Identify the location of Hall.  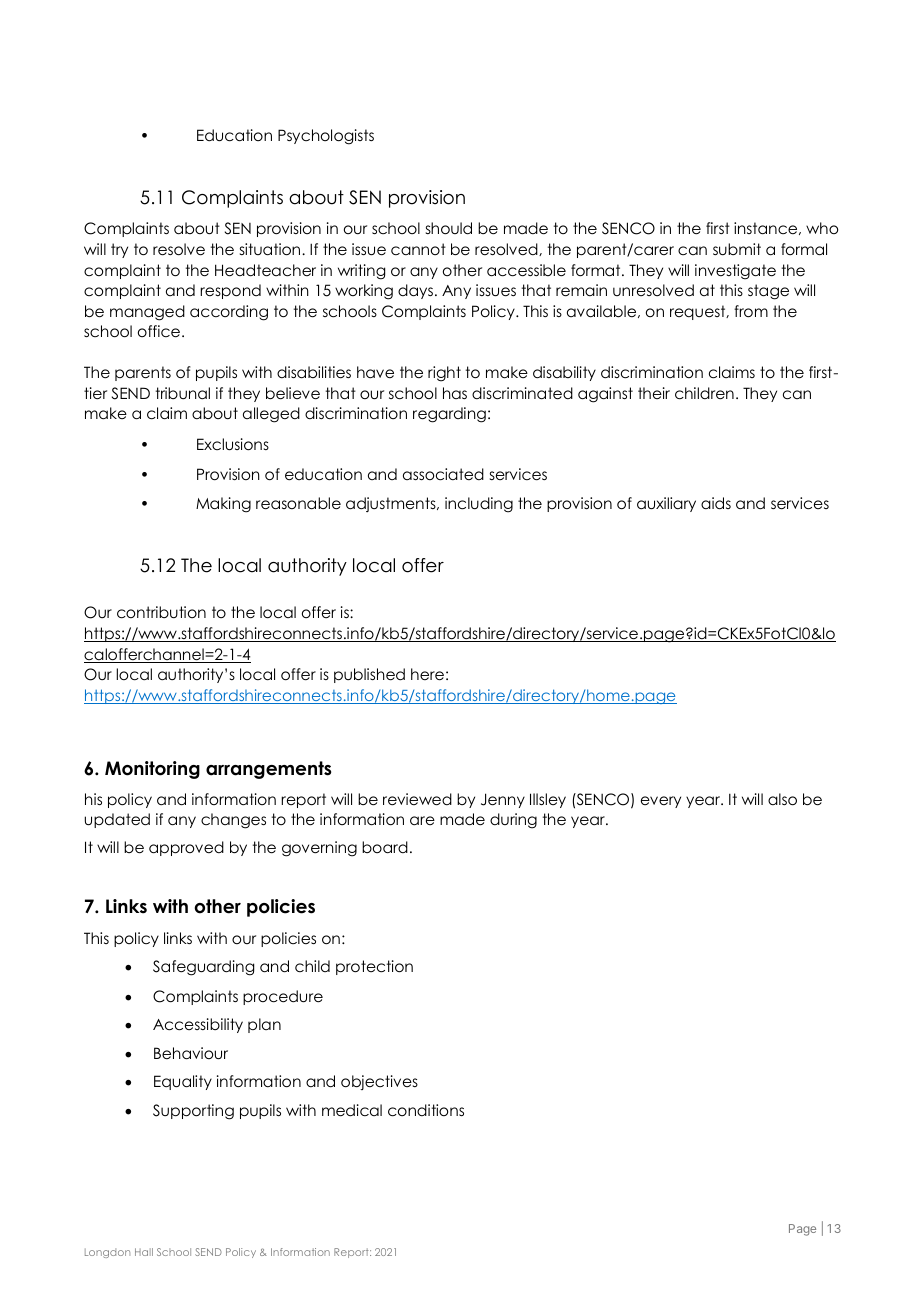
(144, 1252).
